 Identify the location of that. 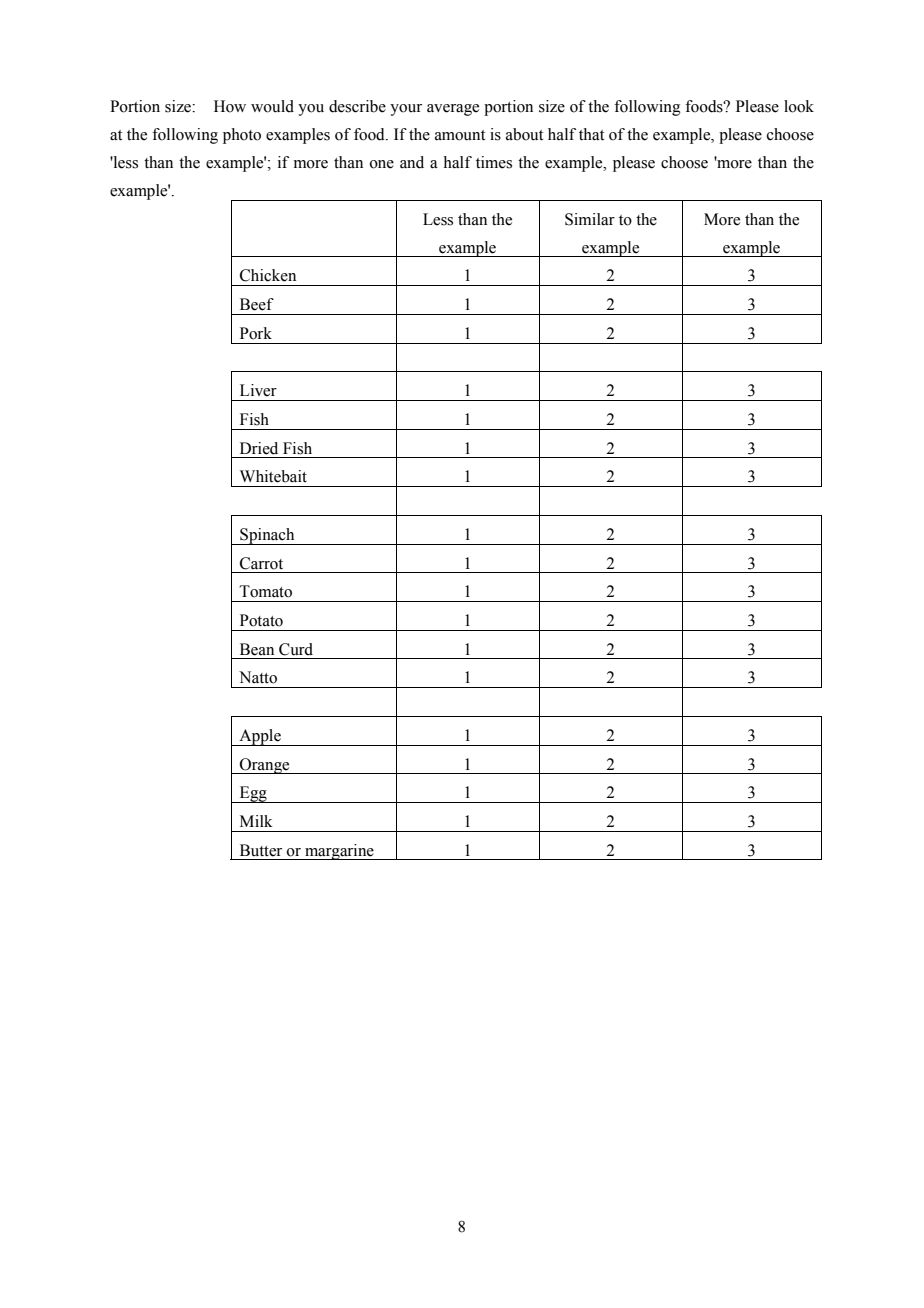
(591, 134).
